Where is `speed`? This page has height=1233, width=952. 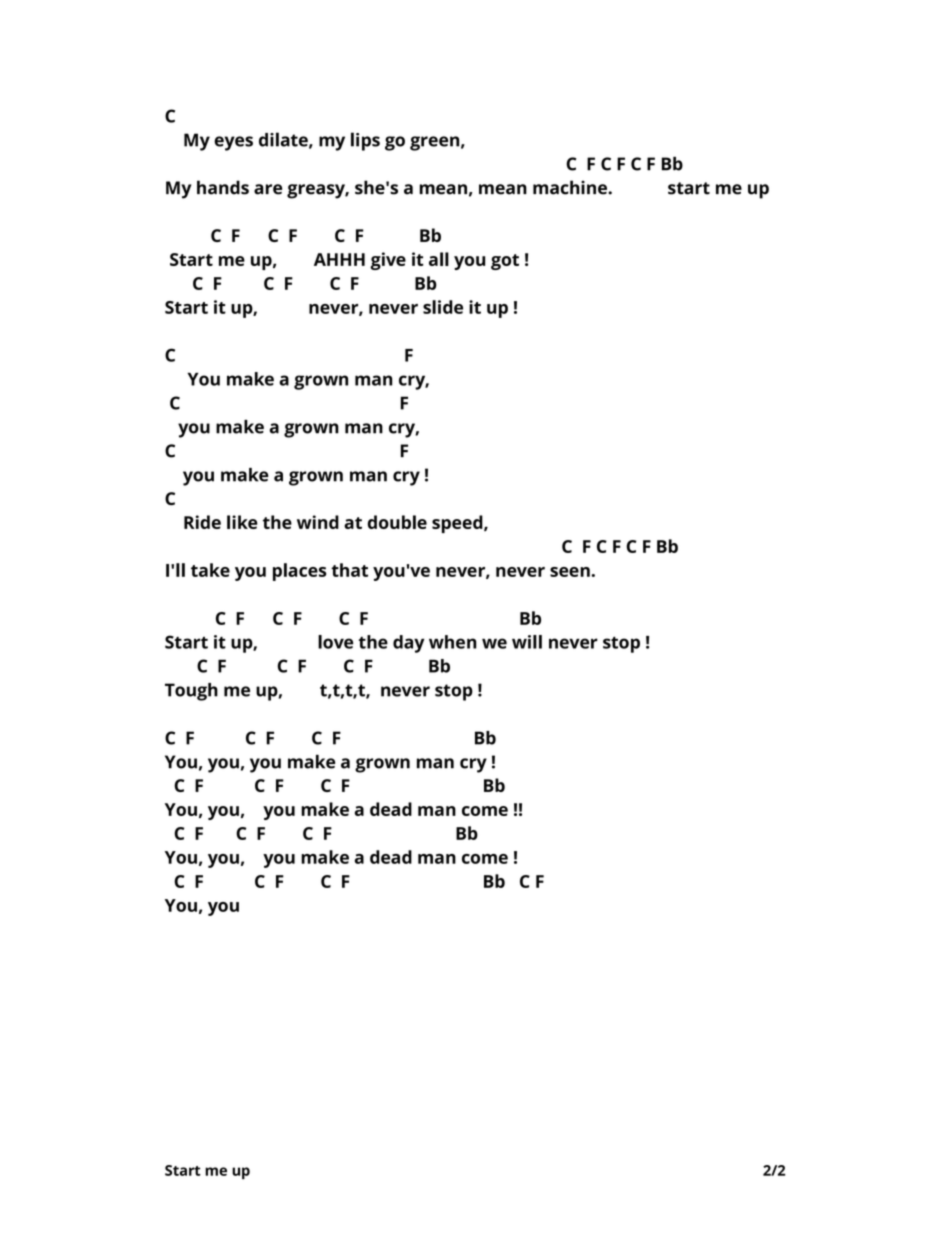
speed is located at coordinates (458, 524).
